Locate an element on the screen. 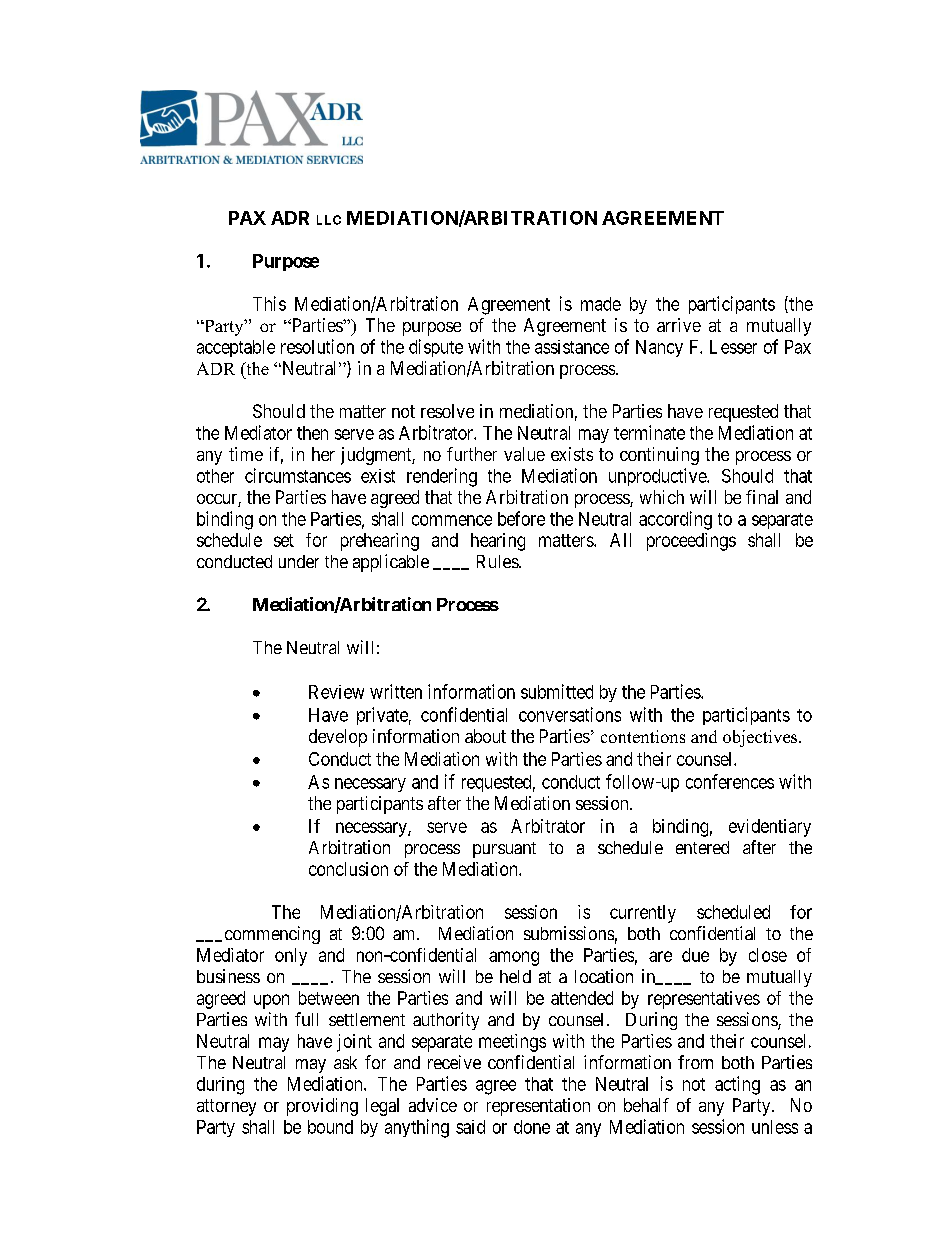 The image size is (952, 1233). made is located at coordinates (601, 304).
